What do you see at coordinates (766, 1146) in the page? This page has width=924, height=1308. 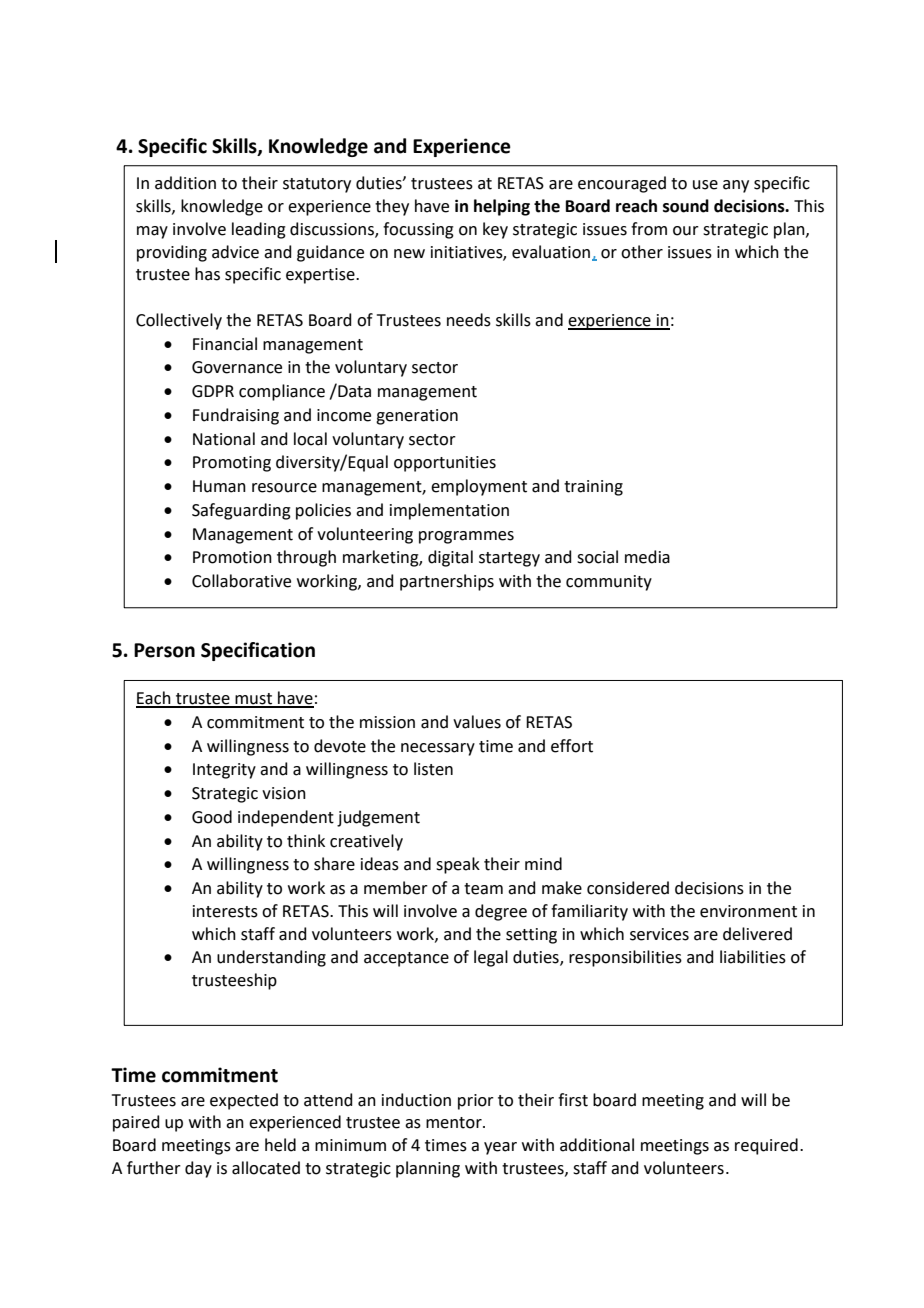 I see `required` at bounding box center [766, 1146].
